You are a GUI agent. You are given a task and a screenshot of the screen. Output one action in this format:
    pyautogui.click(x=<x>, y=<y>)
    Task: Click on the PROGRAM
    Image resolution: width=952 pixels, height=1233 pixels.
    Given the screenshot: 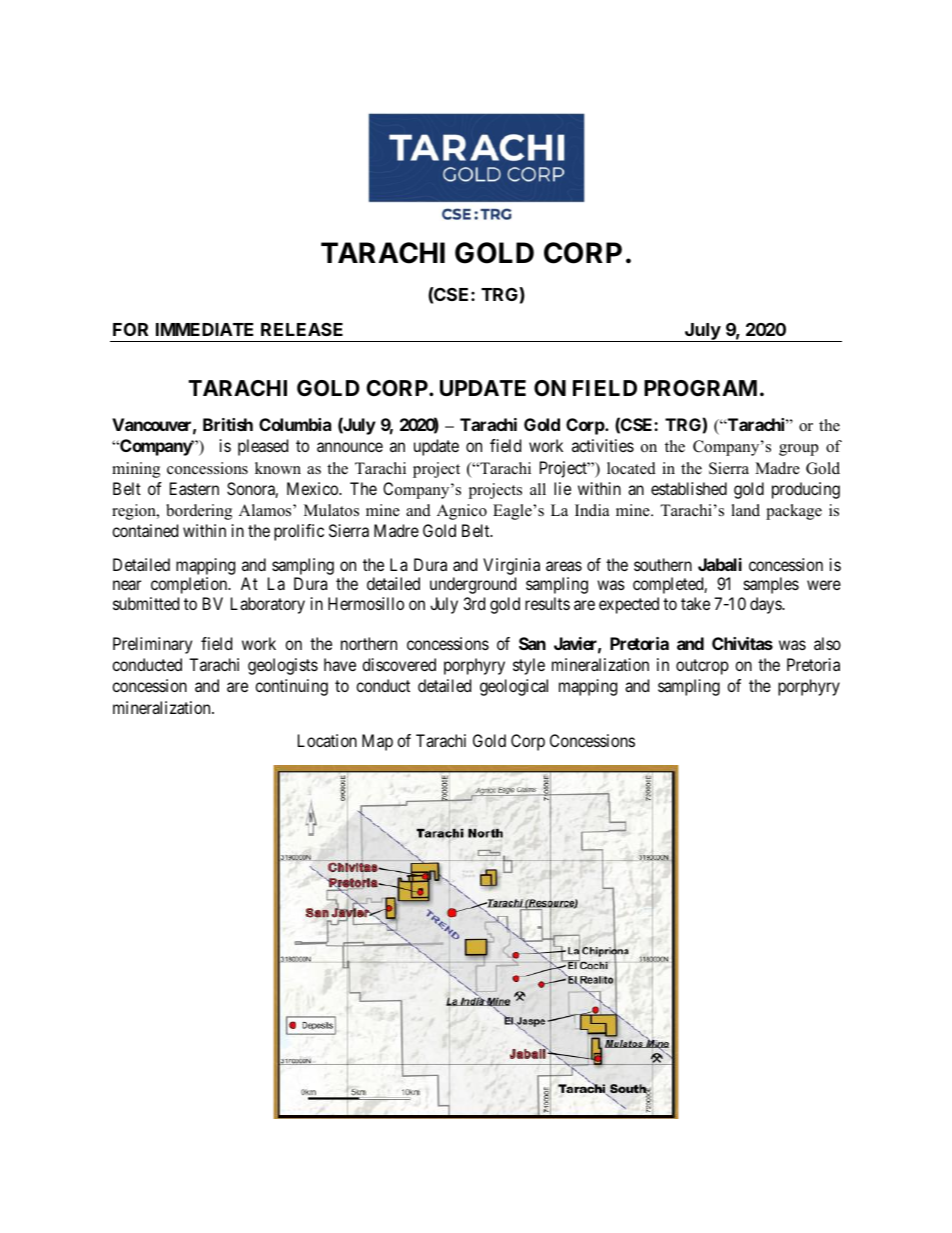 What is the action you would take?
    pyautogui.click(x=700, y=388)
